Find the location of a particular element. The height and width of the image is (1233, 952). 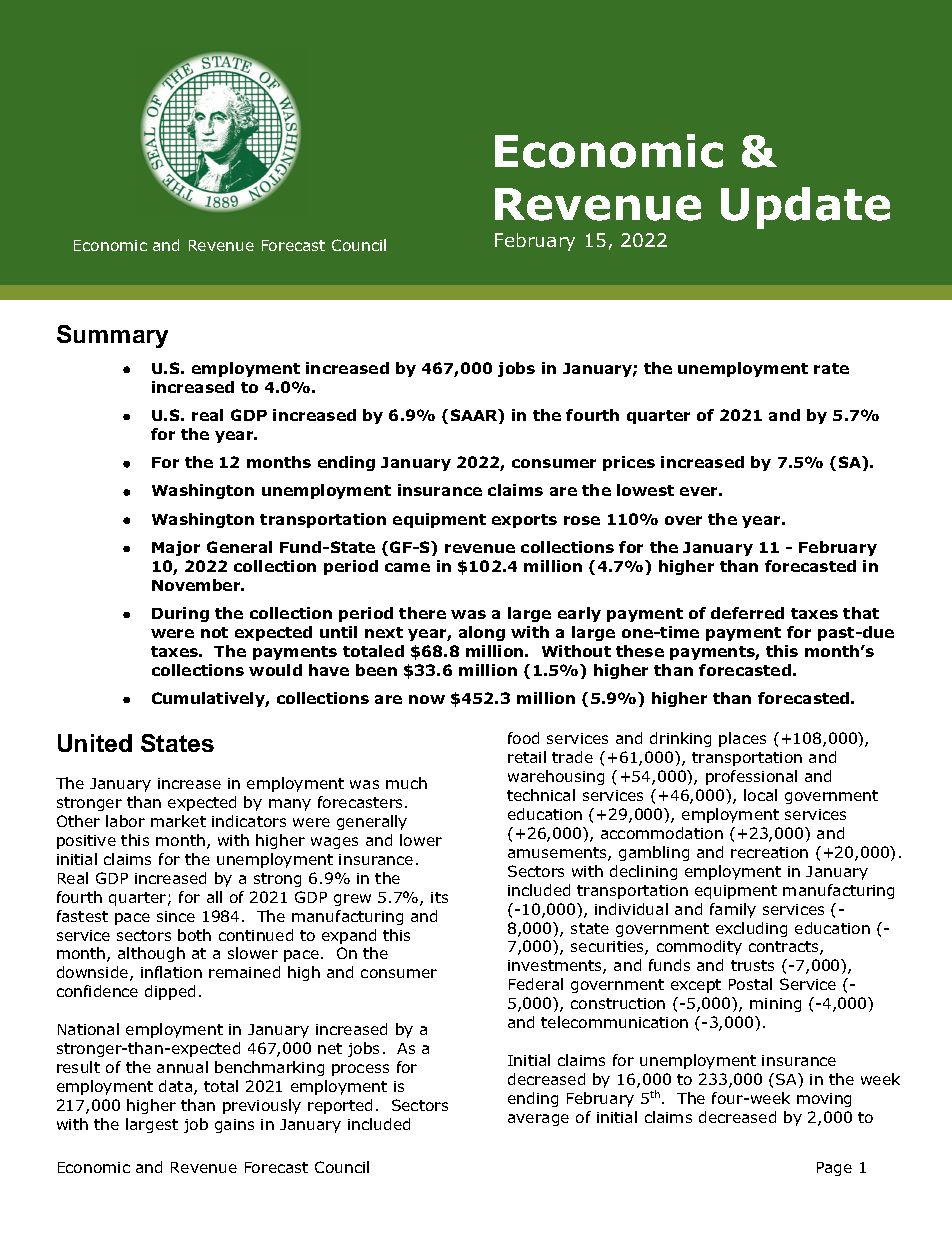

came is located at coordinates (407, 567).
